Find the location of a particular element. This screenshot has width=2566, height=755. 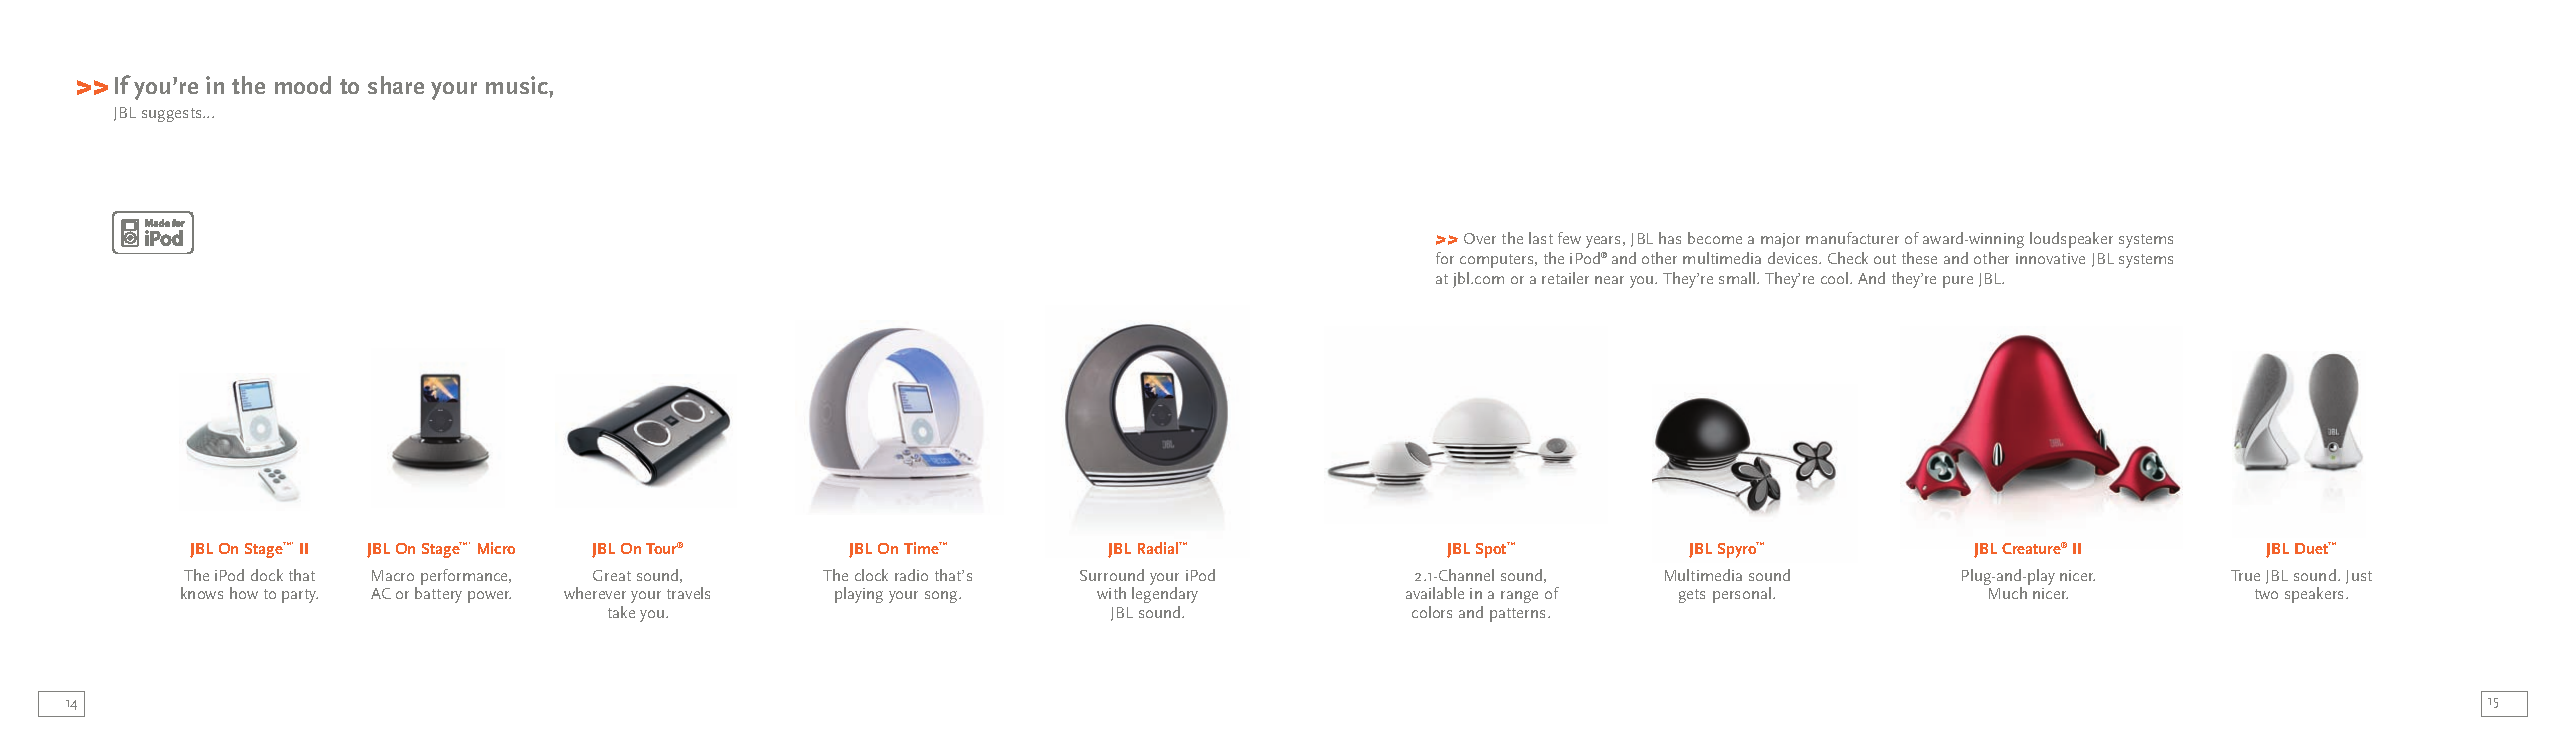

share is located at coordinates (396, 85).
